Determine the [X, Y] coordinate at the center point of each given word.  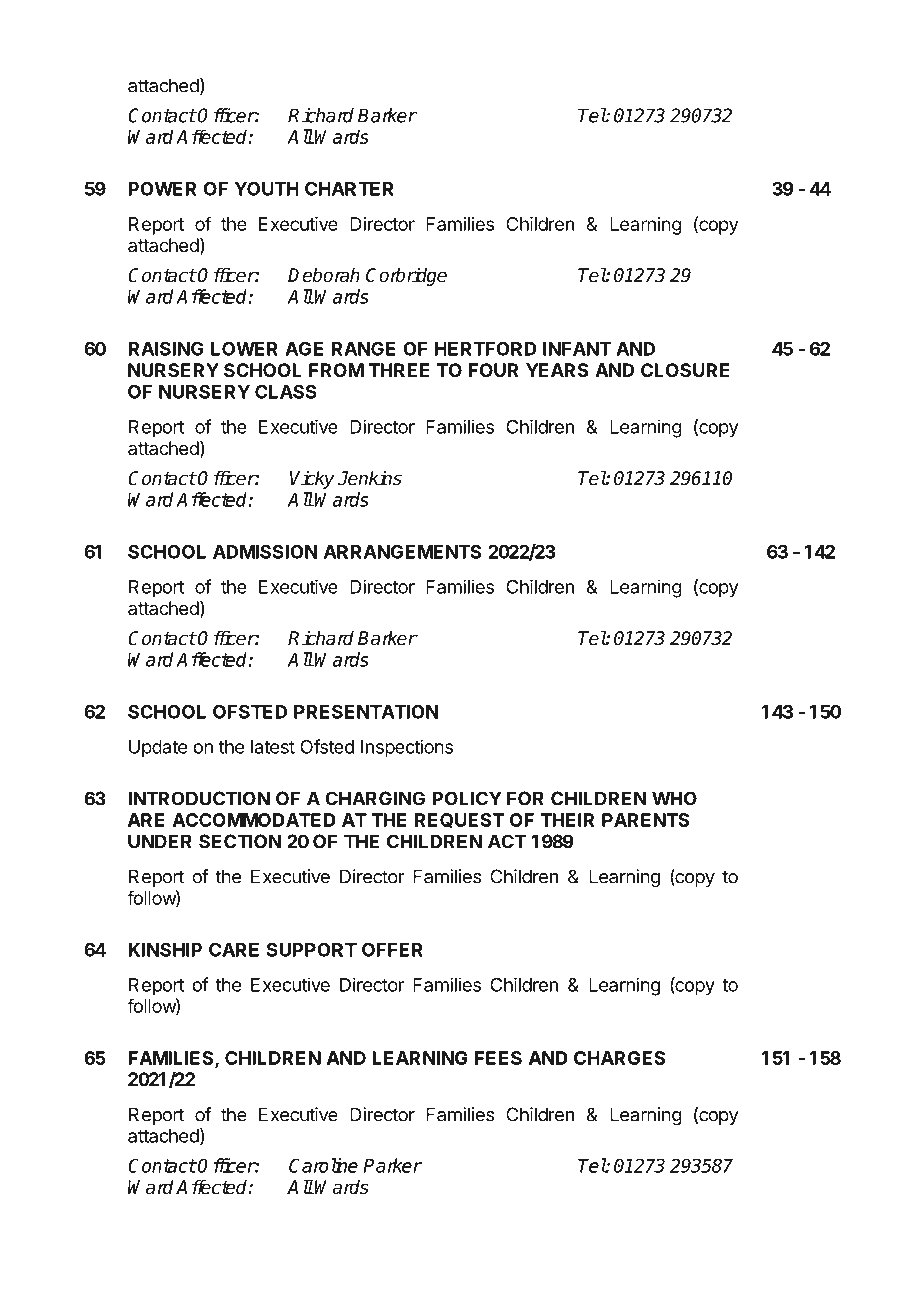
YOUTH [266, 188]
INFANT [577, 349]
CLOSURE [685, 370]
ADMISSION [265, 551]
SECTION [240, 841]
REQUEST [460, 820]
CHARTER [349, 188]
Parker [392, 1165]
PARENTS [645, 820]
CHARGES [619, 1058]
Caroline [323, 1165]
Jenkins [370, 478]
